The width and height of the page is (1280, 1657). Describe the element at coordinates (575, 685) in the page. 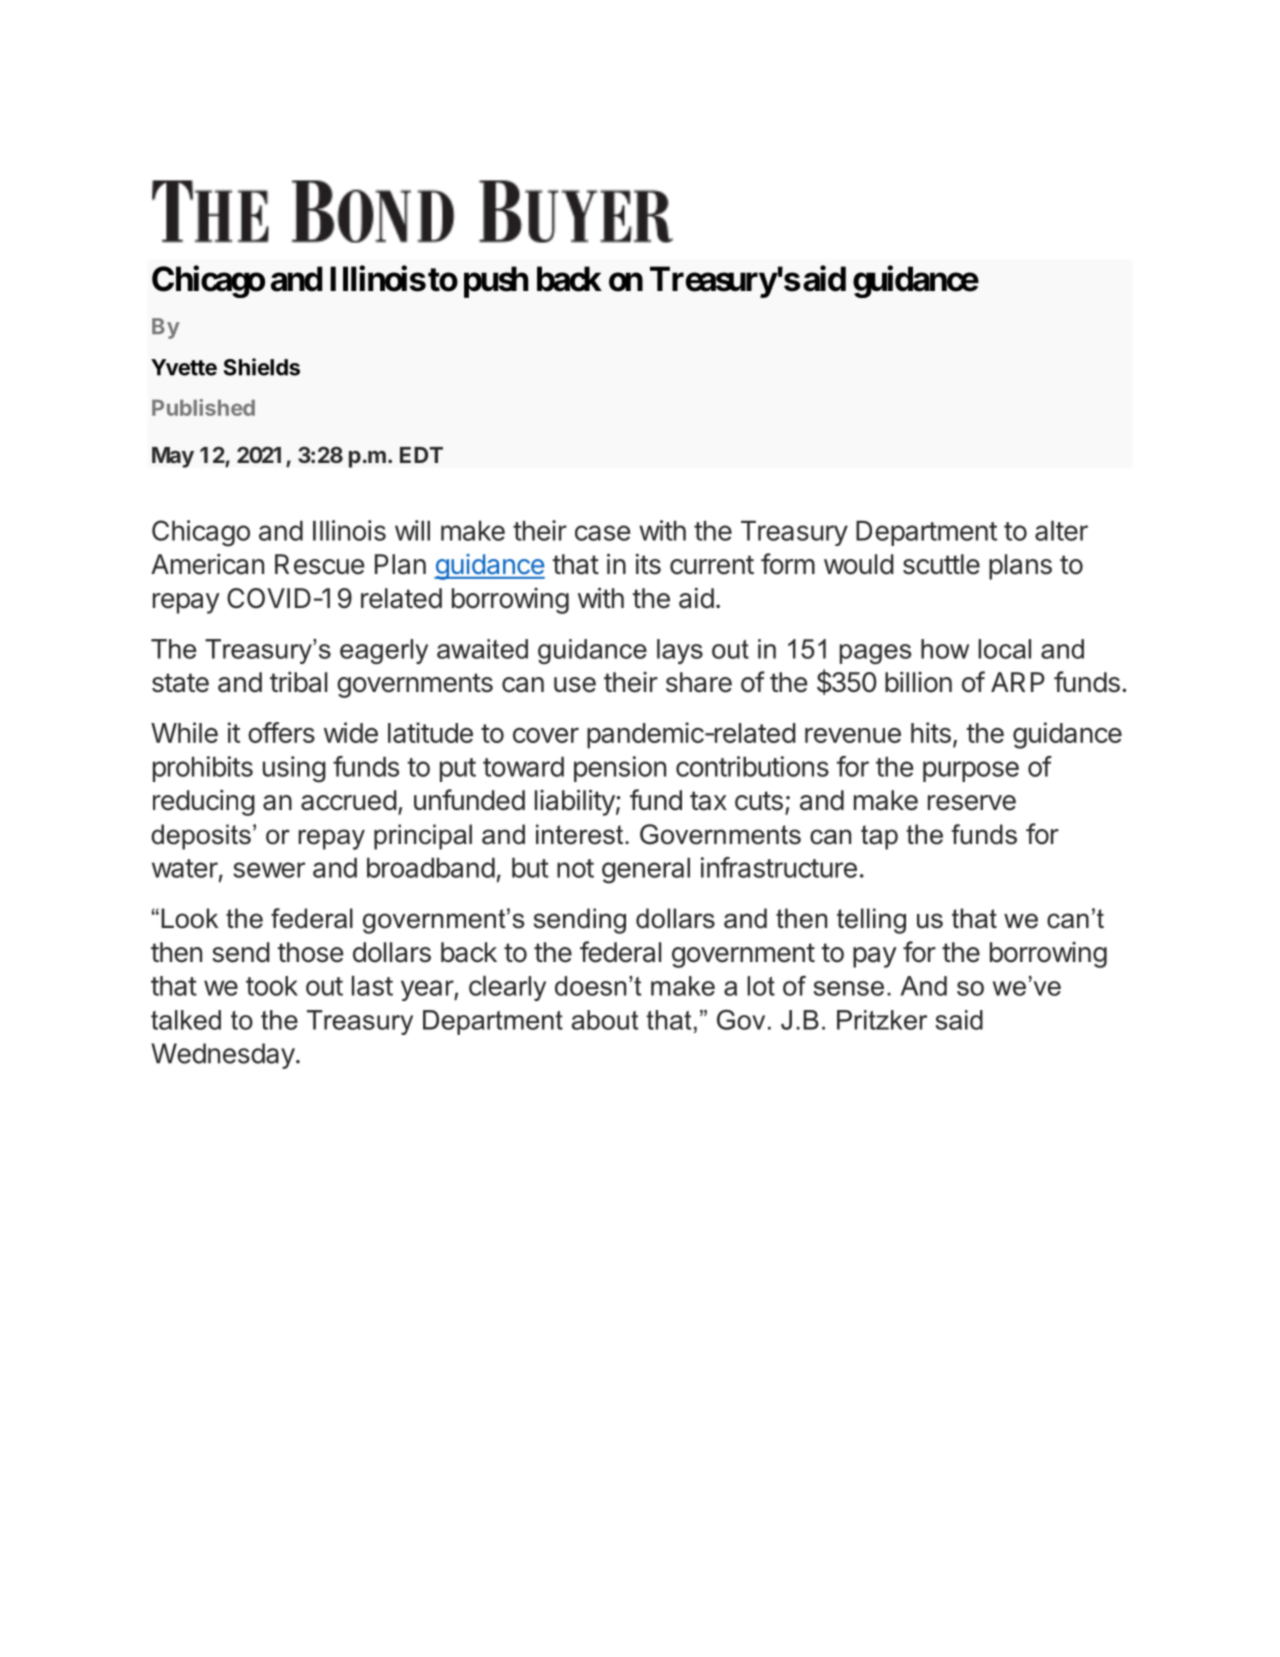

I see `use` at that location.
